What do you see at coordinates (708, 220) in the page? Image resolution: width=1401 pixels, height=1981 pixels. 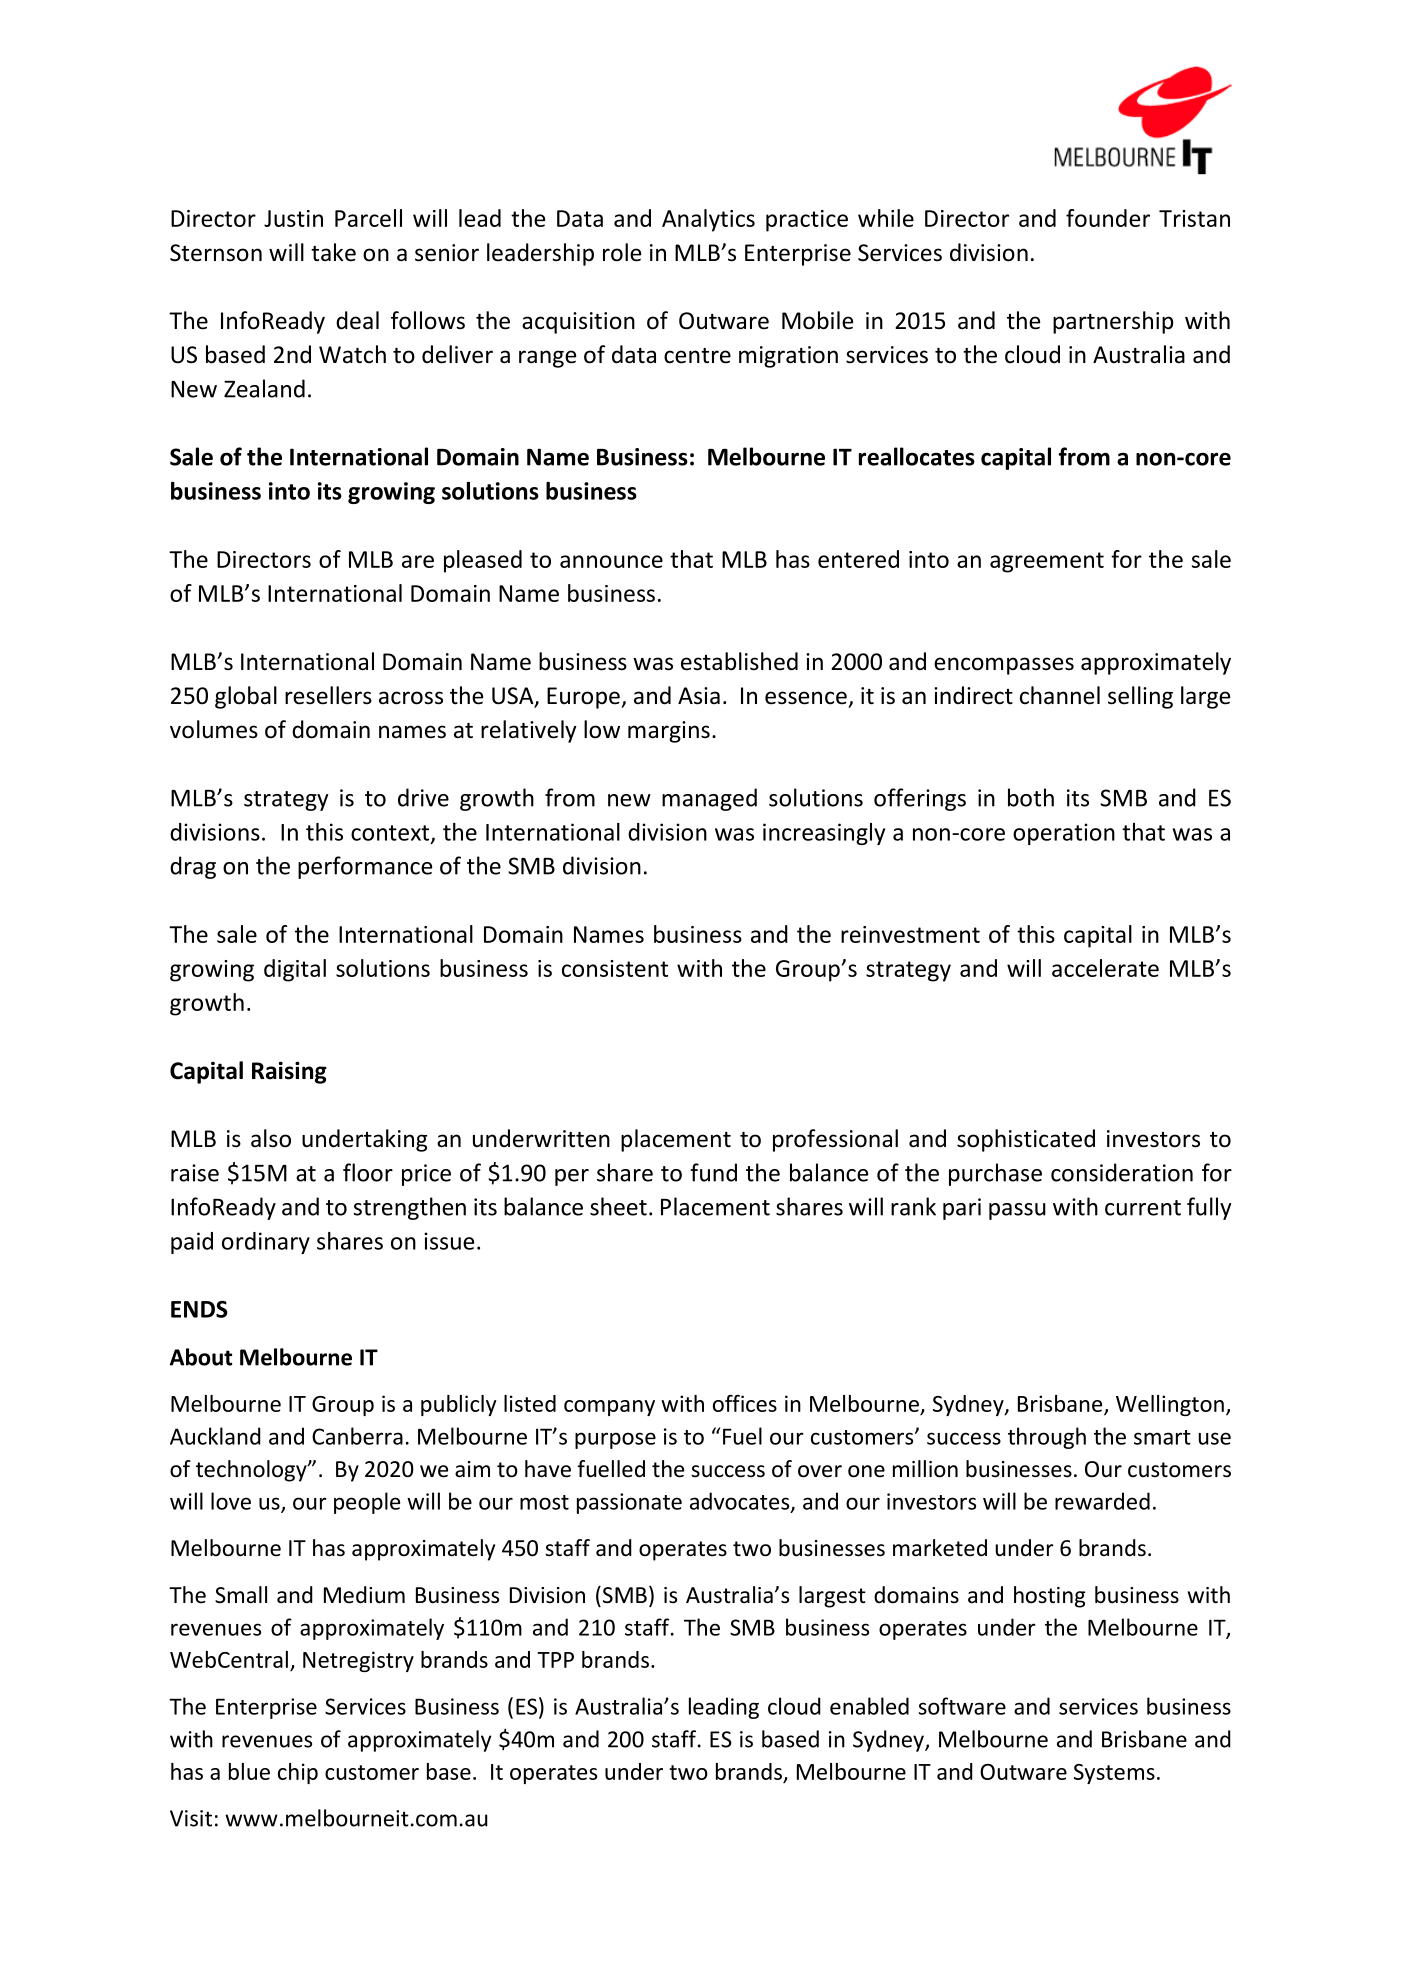 I see `Analytics` at bounding box center [708, 220].
